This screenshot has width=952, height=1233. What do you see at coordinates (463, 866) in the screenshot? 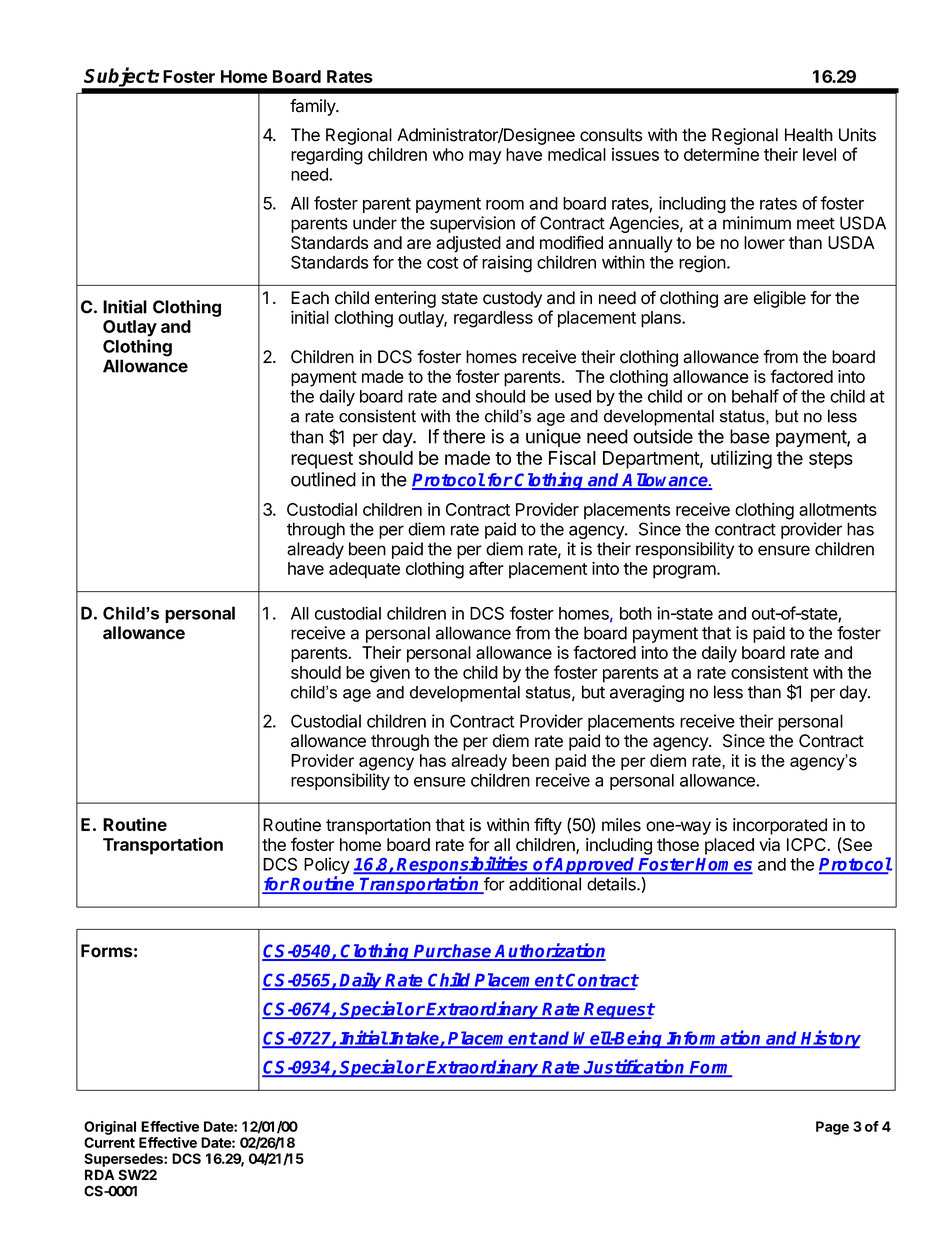
I see `Responsibilities` at bounding box center [463, 866].
